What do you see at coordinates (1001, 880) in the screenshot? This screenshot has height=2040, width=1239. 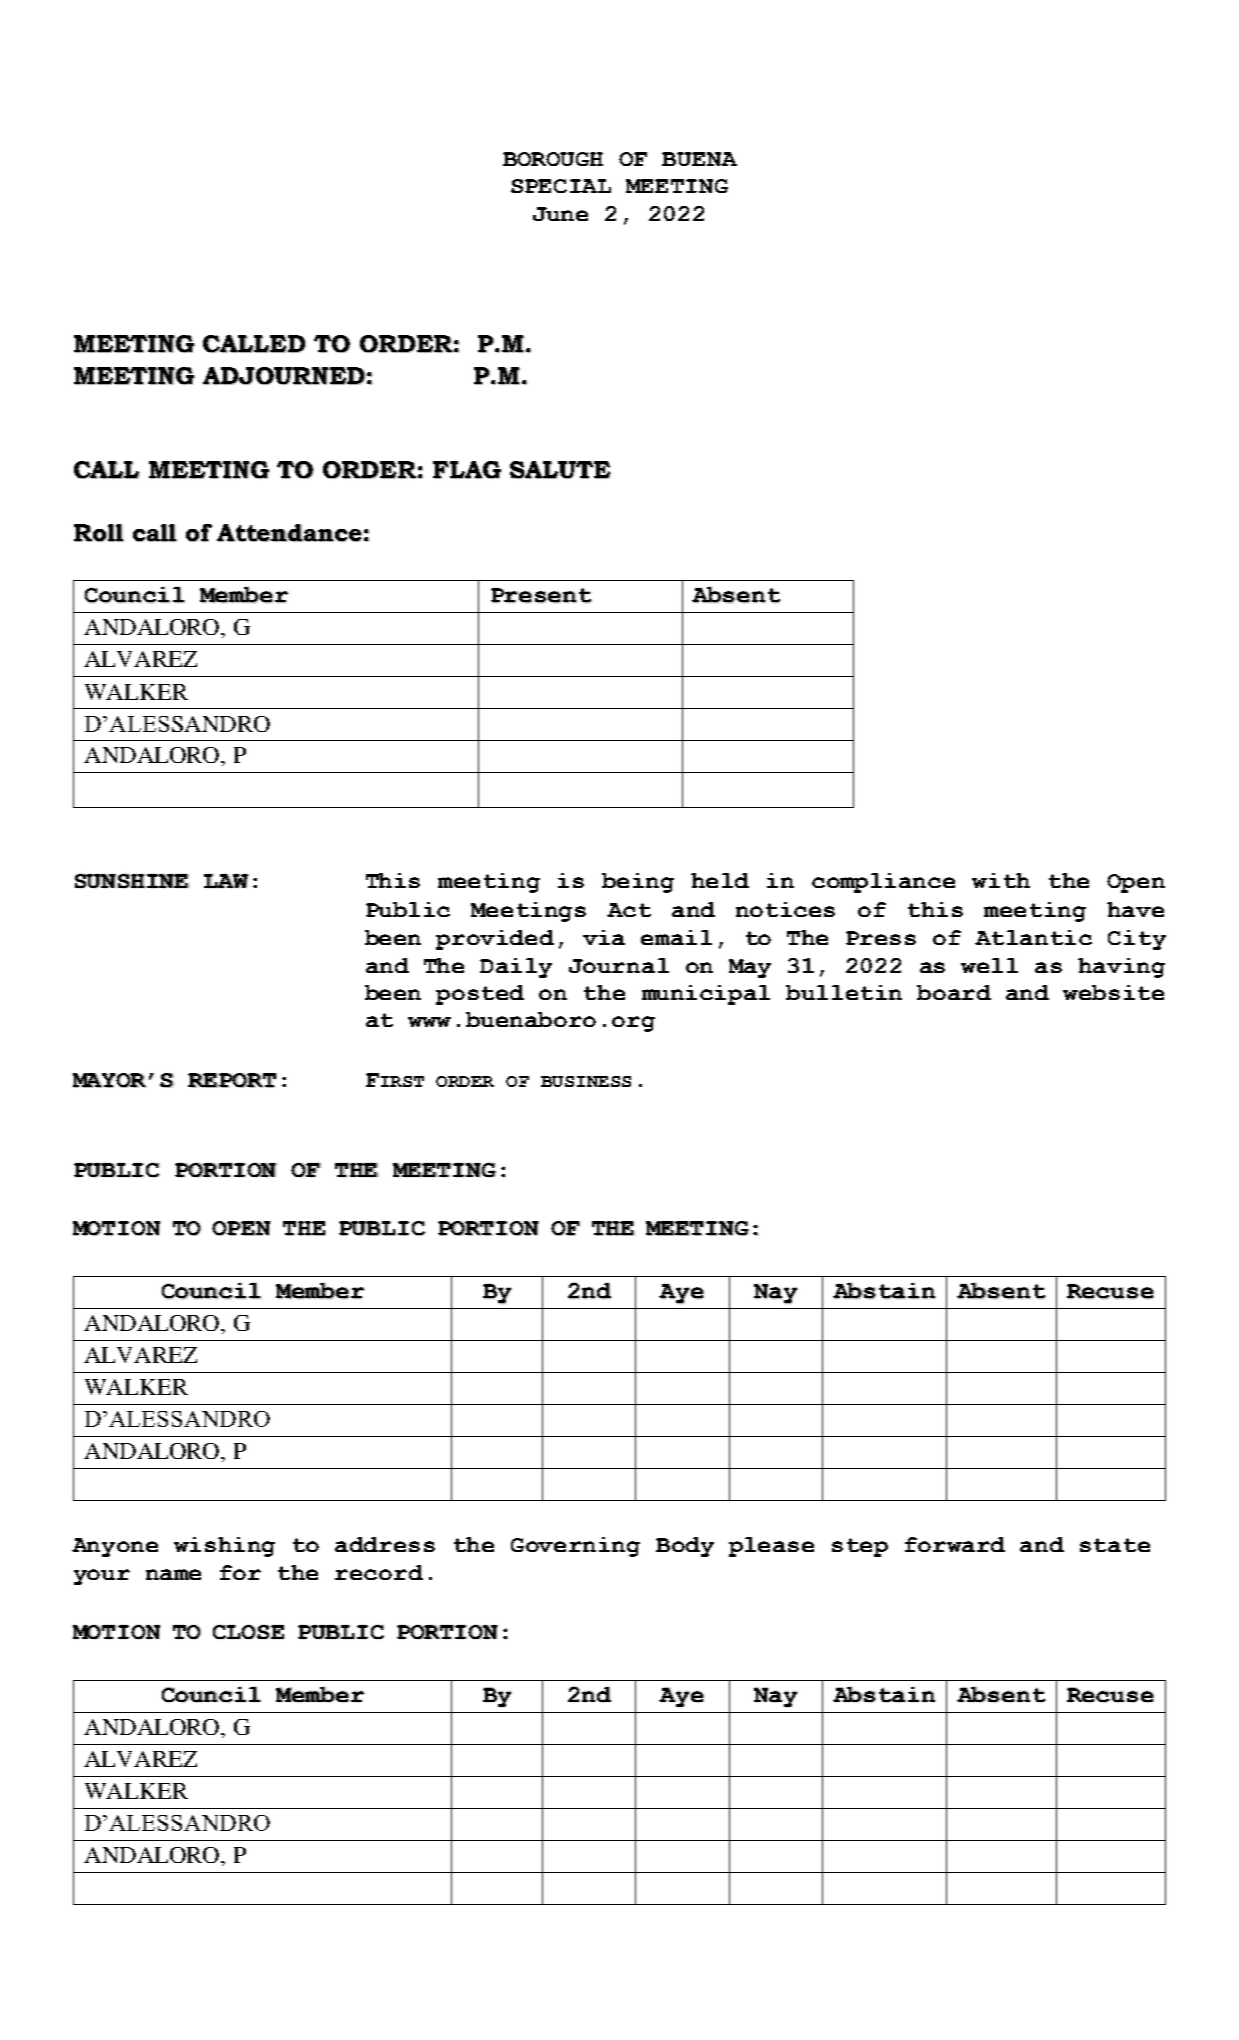 I see `with` at bounding box center [1001, 880].
